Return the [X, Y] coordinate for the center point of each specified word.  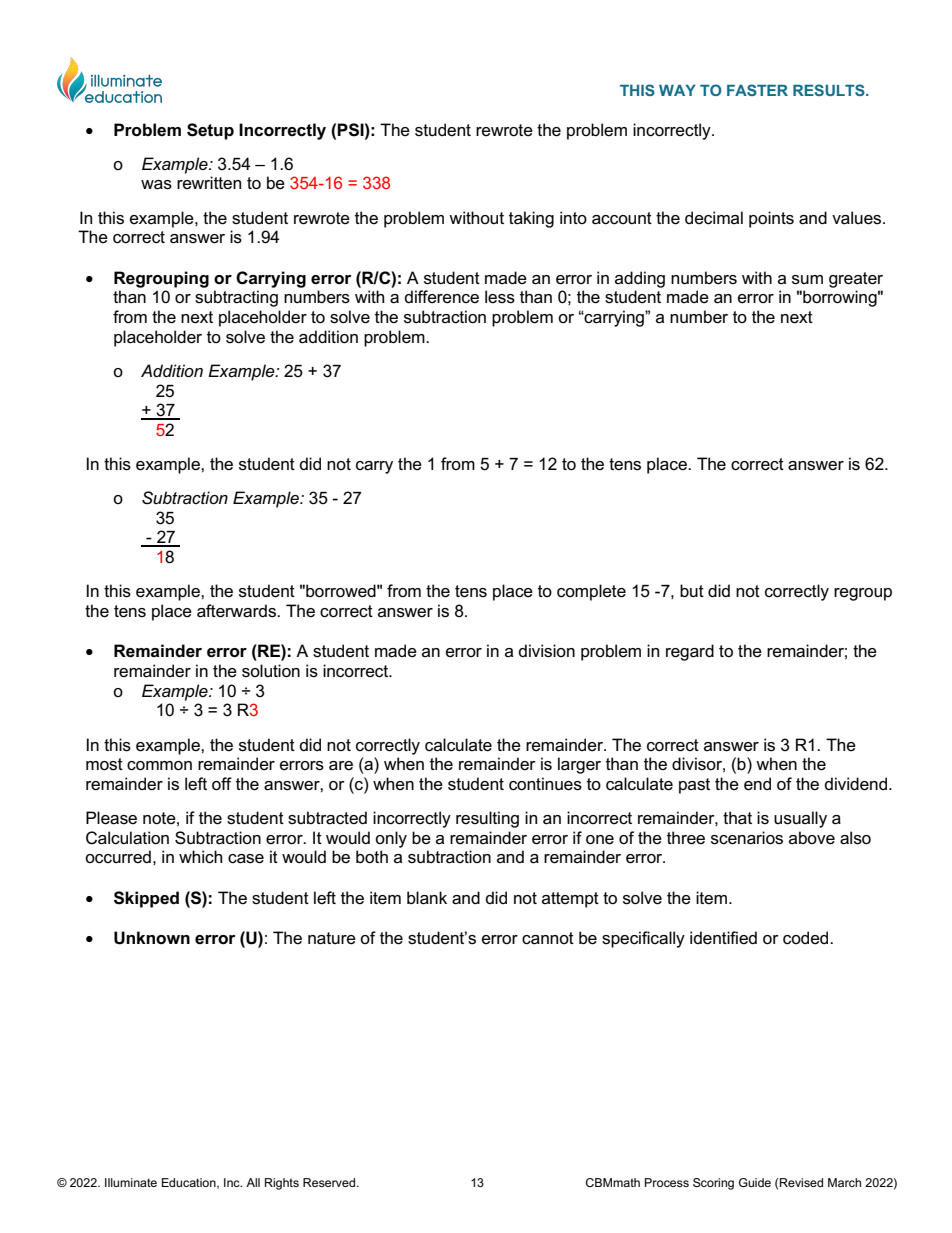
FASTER [757, 90]
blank [427, 898]
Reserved [330, 1182]
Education [190, 1183]
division [547, 651]
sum [807, 280]
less [500, 297]
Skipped [146, 899]
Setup [210, 131]
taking [531, 219]
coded [807, 938]
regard [690, 652]
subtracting [236, 298]
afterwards [237, 611]
